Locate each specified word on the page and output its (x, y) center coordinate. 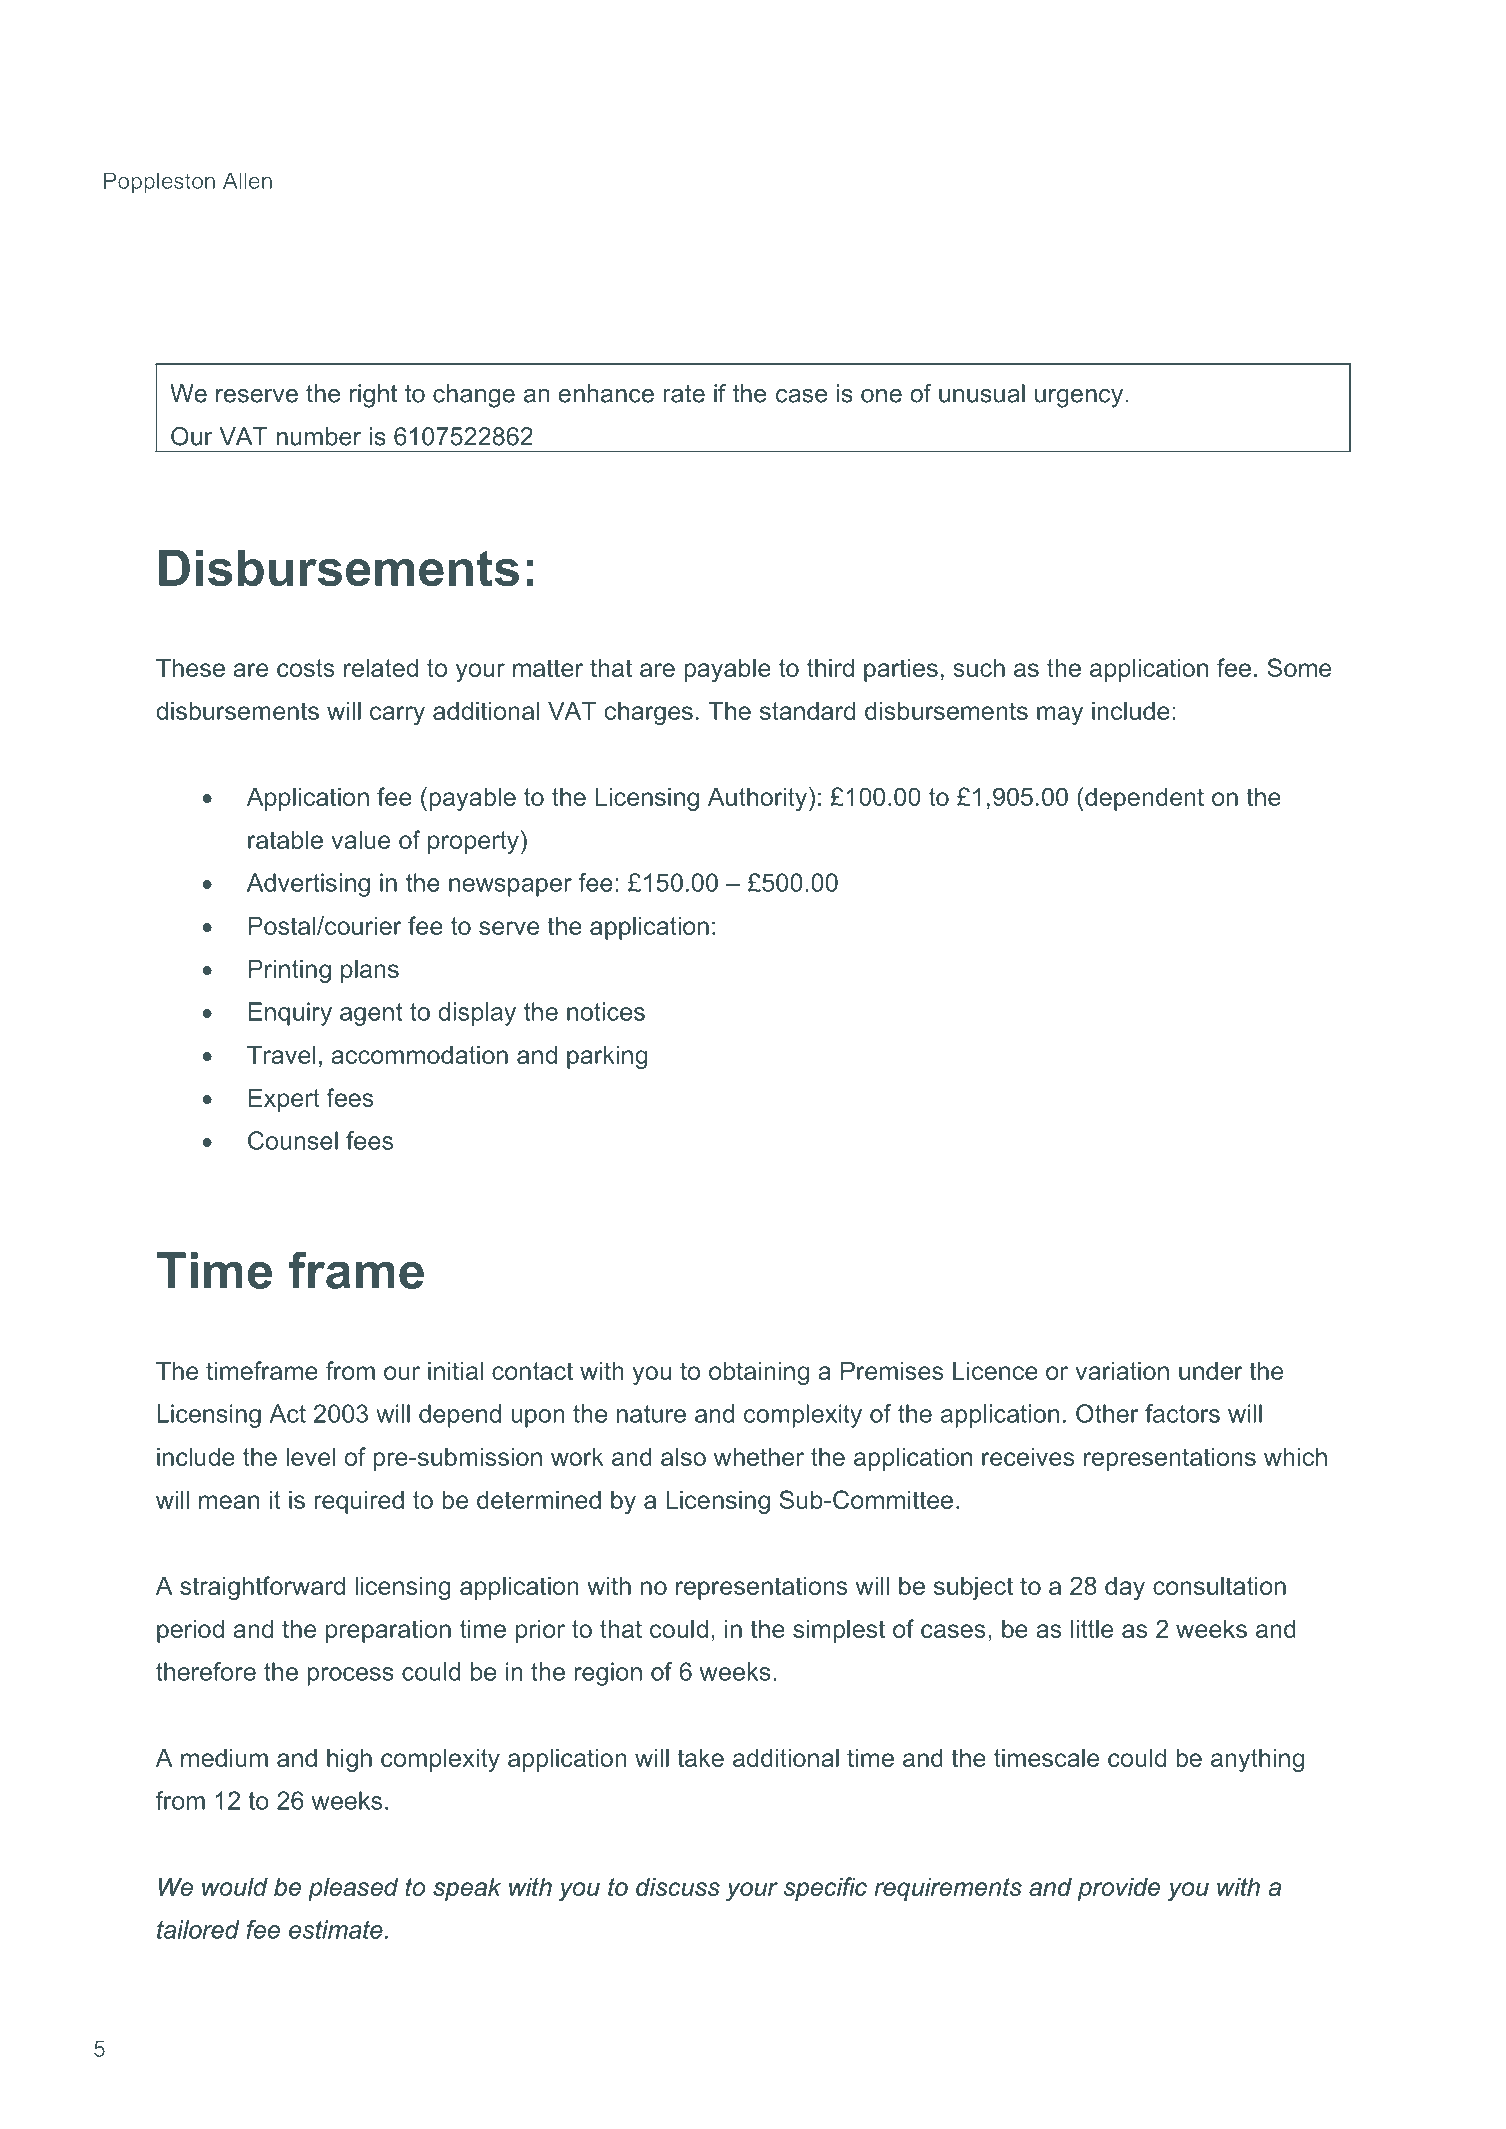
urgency (1079, 398)
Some (1299, 667)
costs (306, 668)
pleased (353, 1889)
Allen (247, 180)
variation (1122, 1370)
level (311, 1456)
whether (759, 1456)
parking (607, 1057)
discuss (678, 1886)
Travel (281, 1054)
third (830, 667)
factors (1182, 1413)
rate (684, 394)
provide (1119, 1889)
